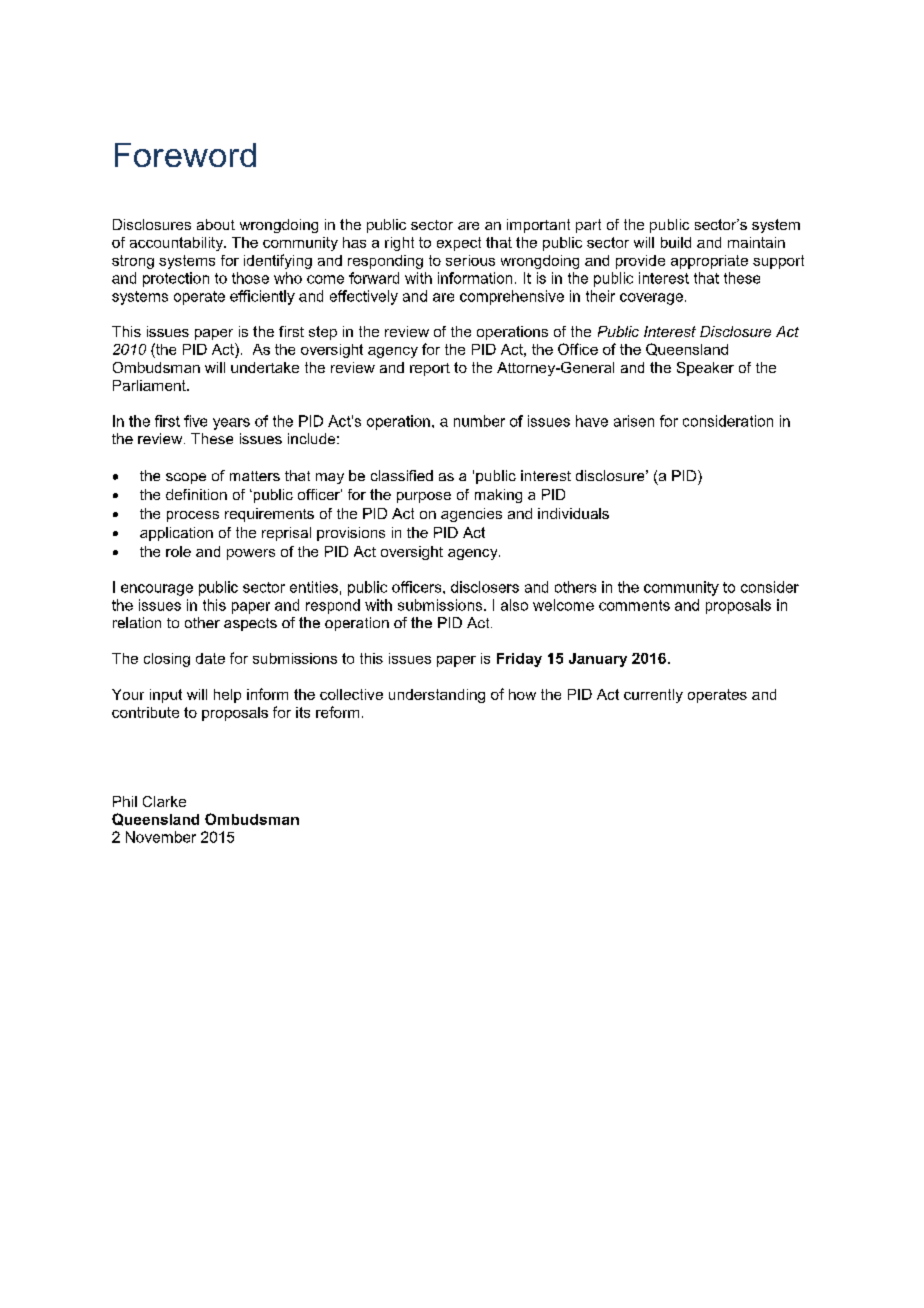 The width and height of the screenshot is (924, 1308). Describe the element at coordinates (430, 369) in the screenshot. I see `report` at that location.
